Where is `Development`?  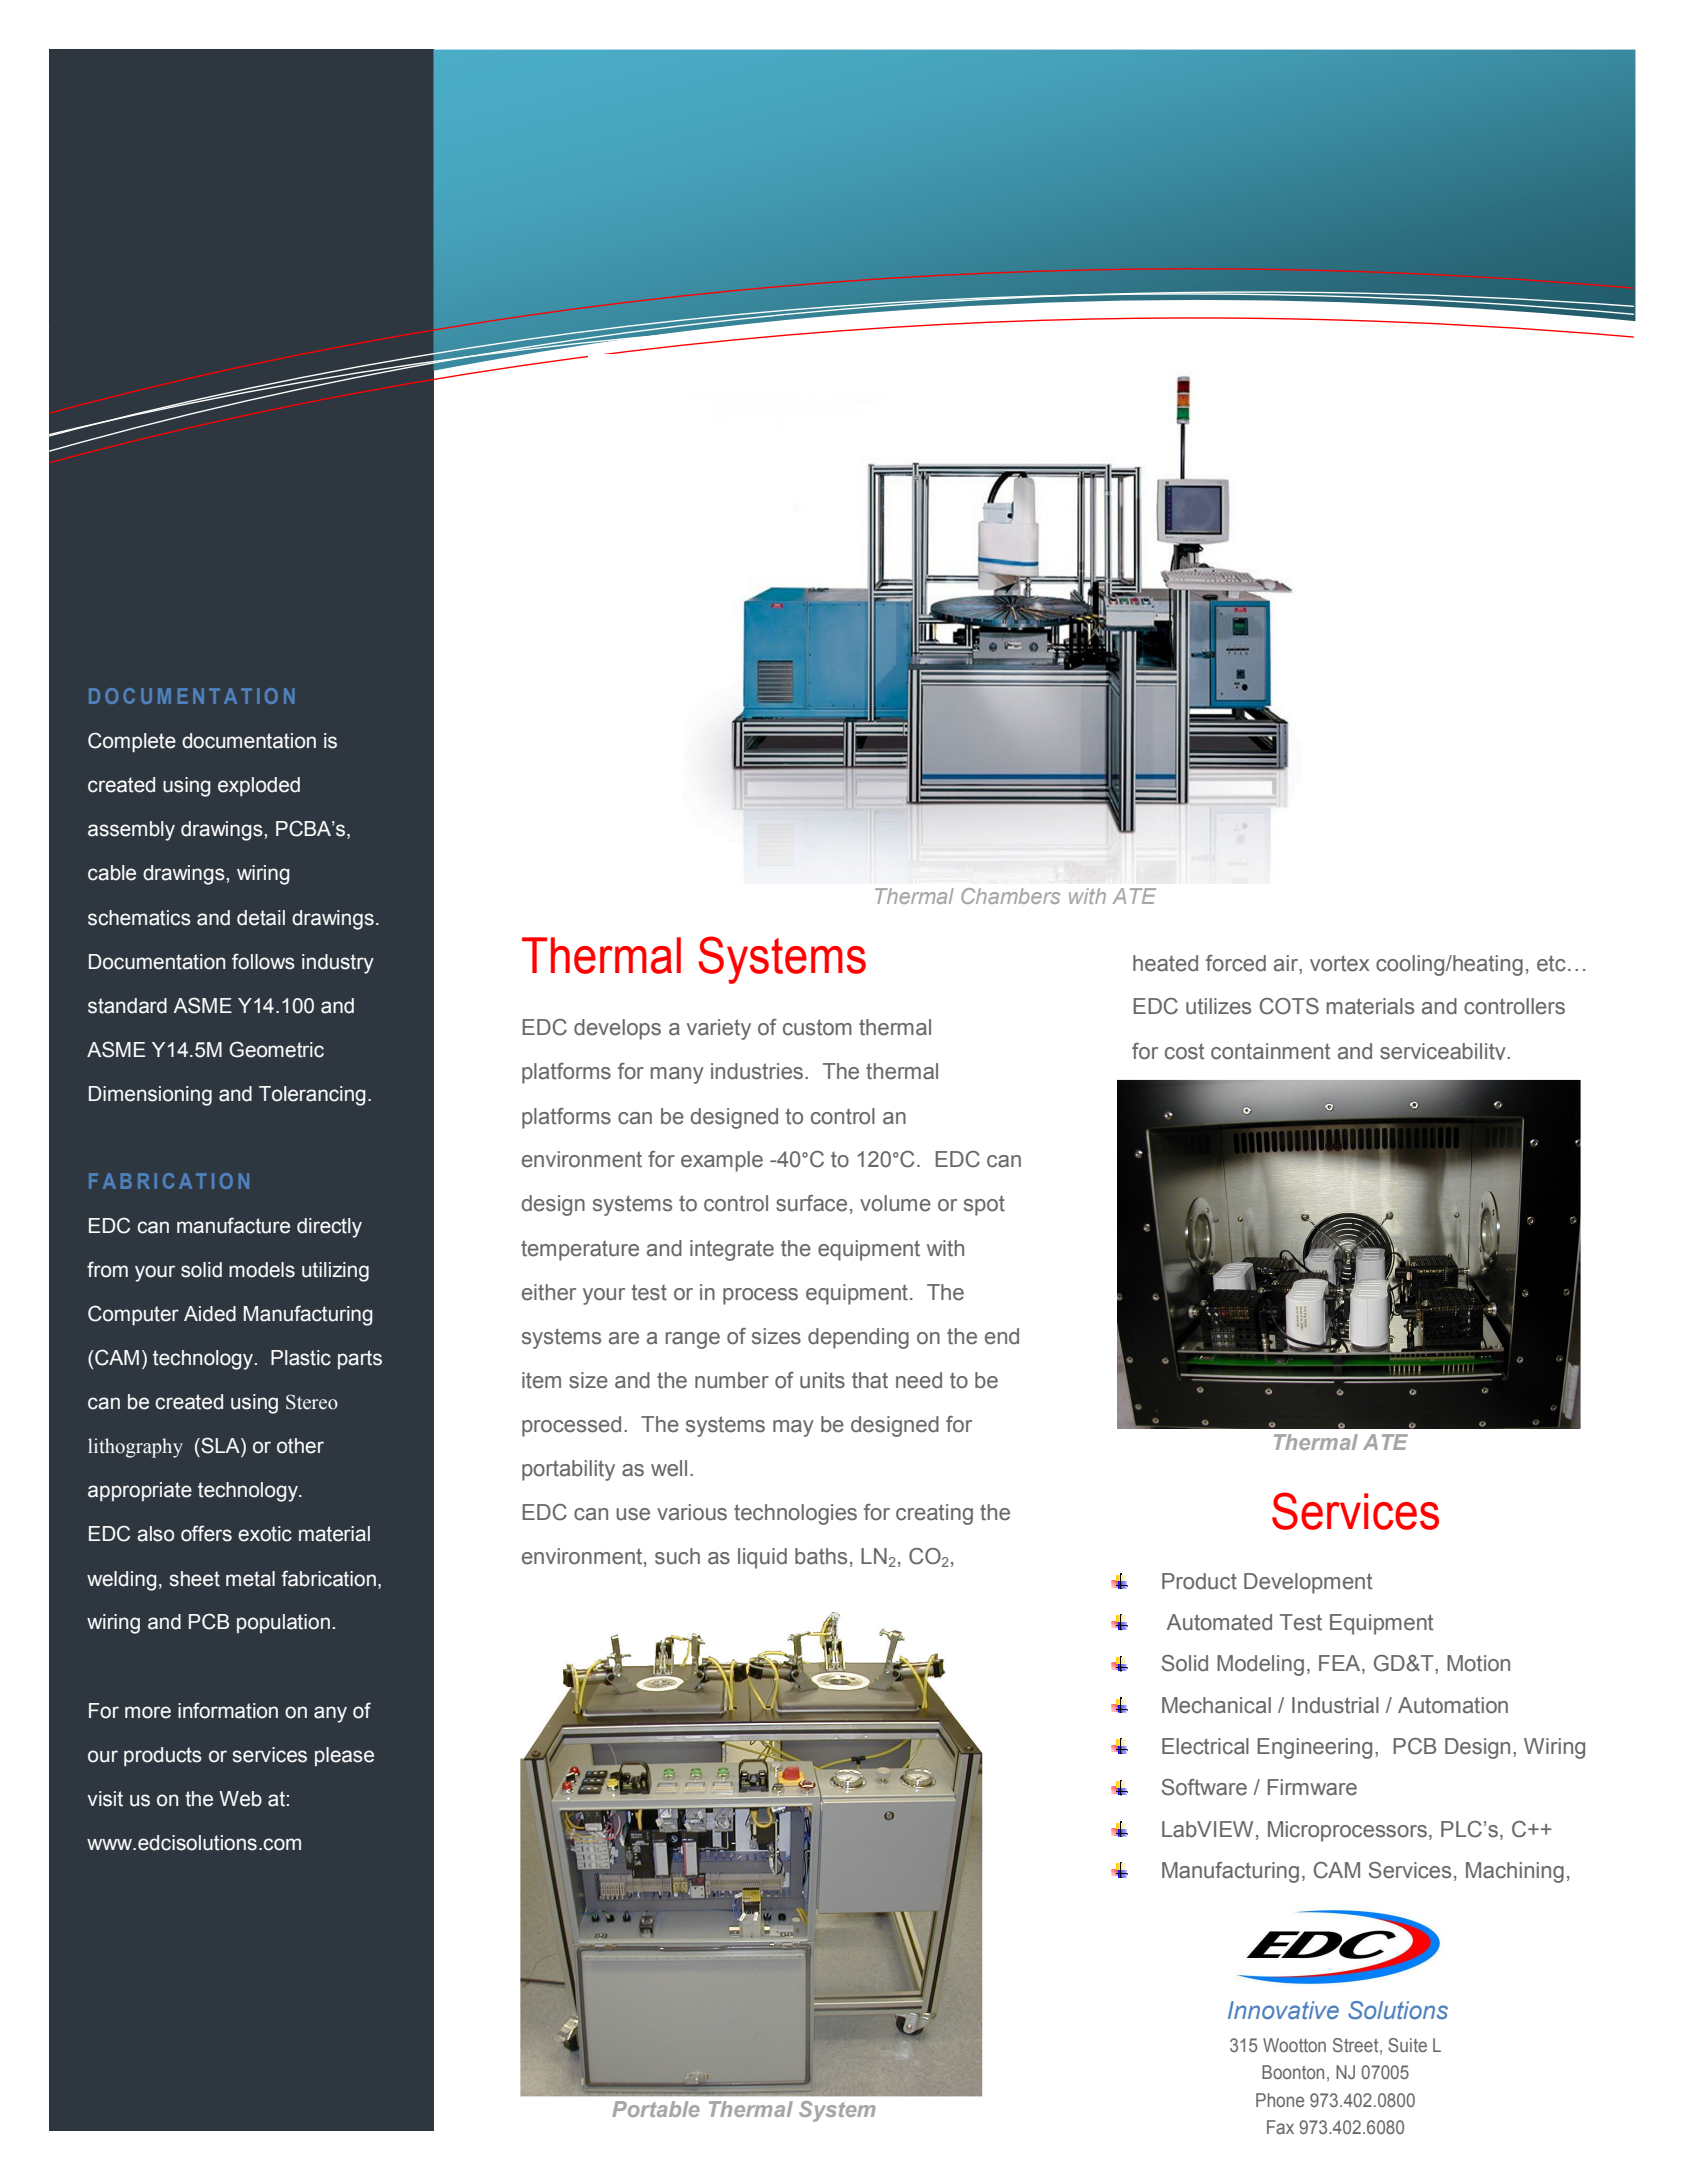 Development is located at coordinates (1308, 1583).
